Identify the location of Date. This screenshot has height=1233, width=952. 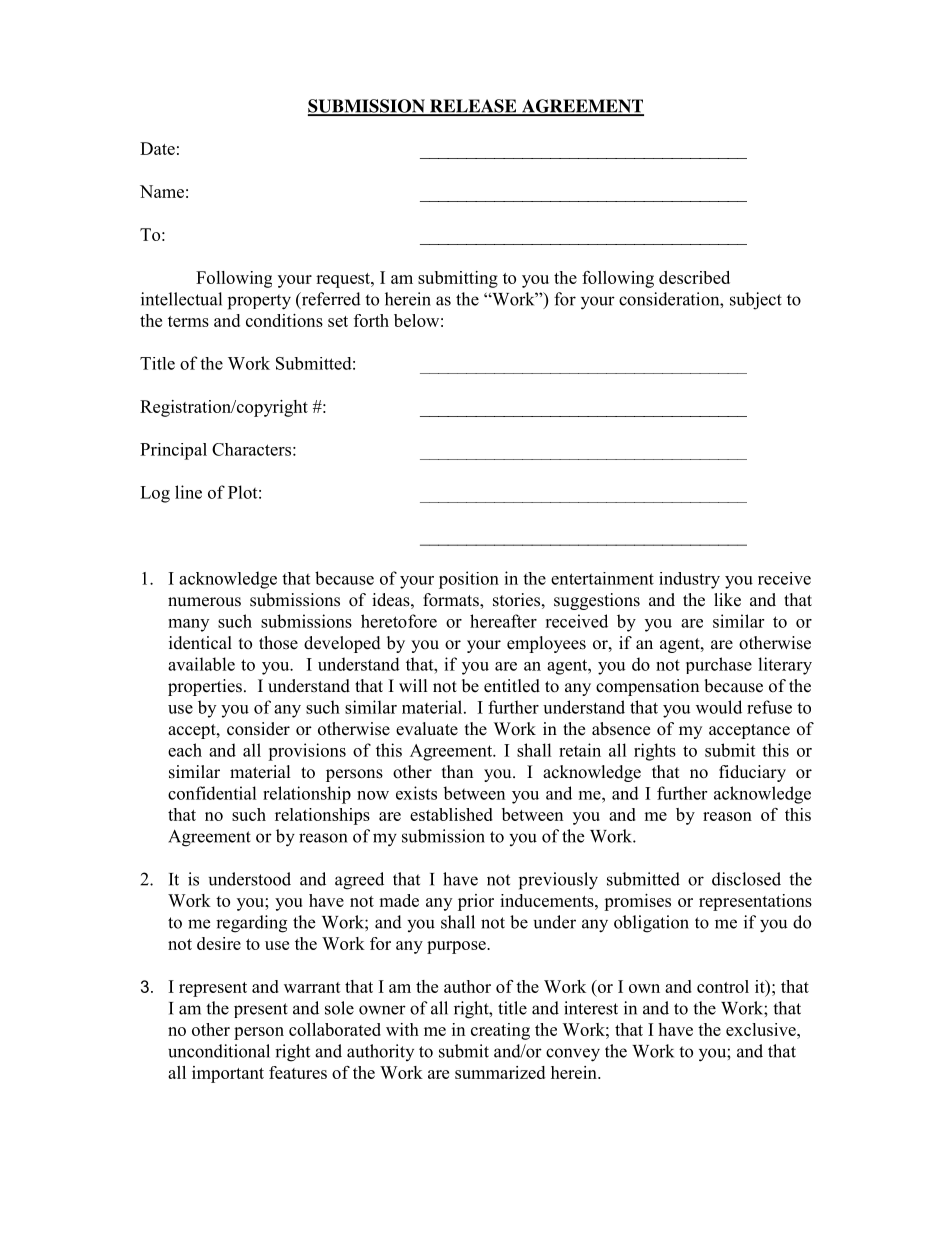
(157, 148).
